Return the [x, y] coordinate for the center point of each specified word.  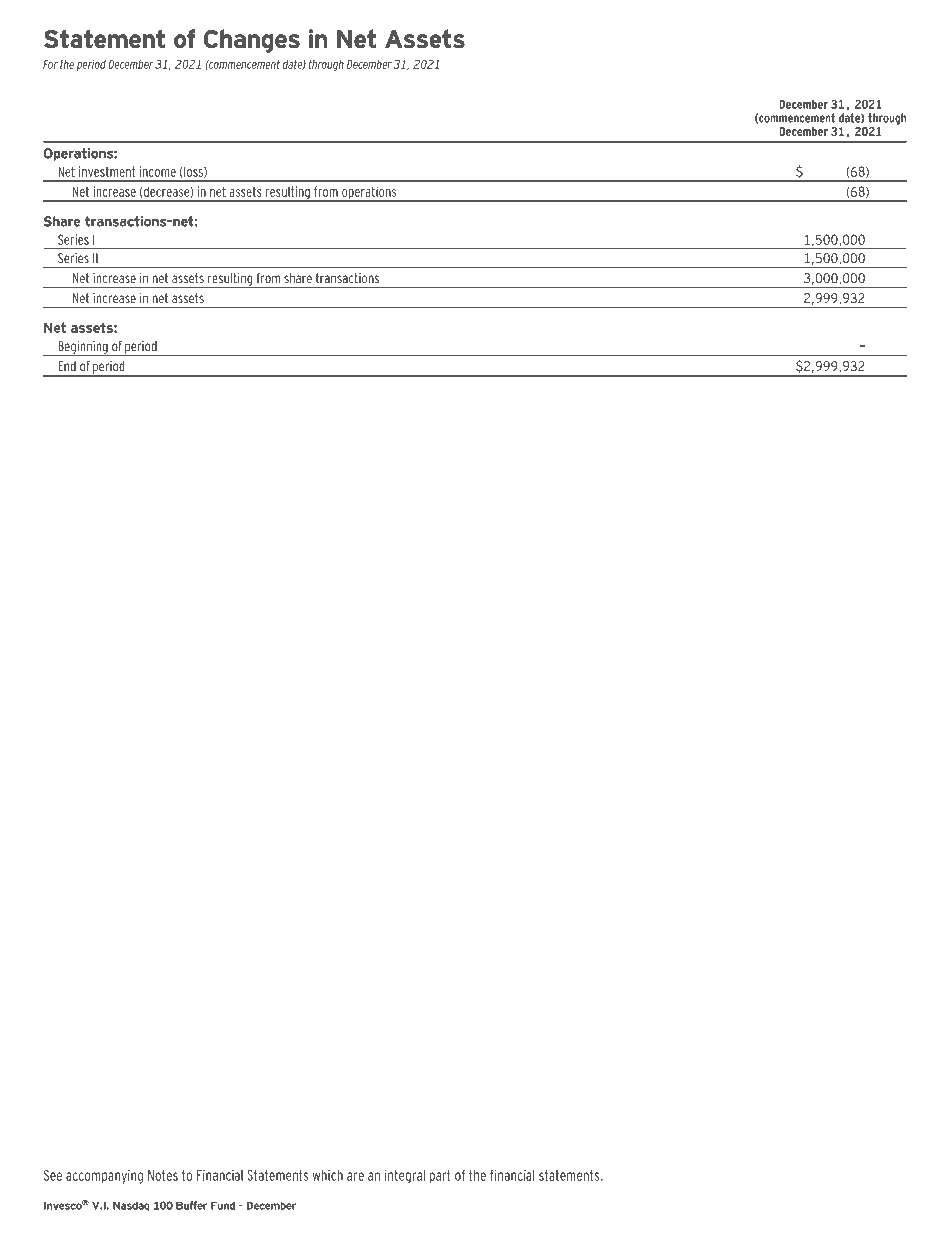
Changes [251, 41]
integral [405, 1176]
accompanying [104, 1177]
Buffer [191, 1205]
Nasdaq [131, 1206]
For [50, 64]
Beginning [83, 348]
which [328, 1175]
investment [107, 171]
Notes [163, 1175]
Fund [223, 1205]
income [158, 171]
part [440, 1176]
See [53, 1175]
